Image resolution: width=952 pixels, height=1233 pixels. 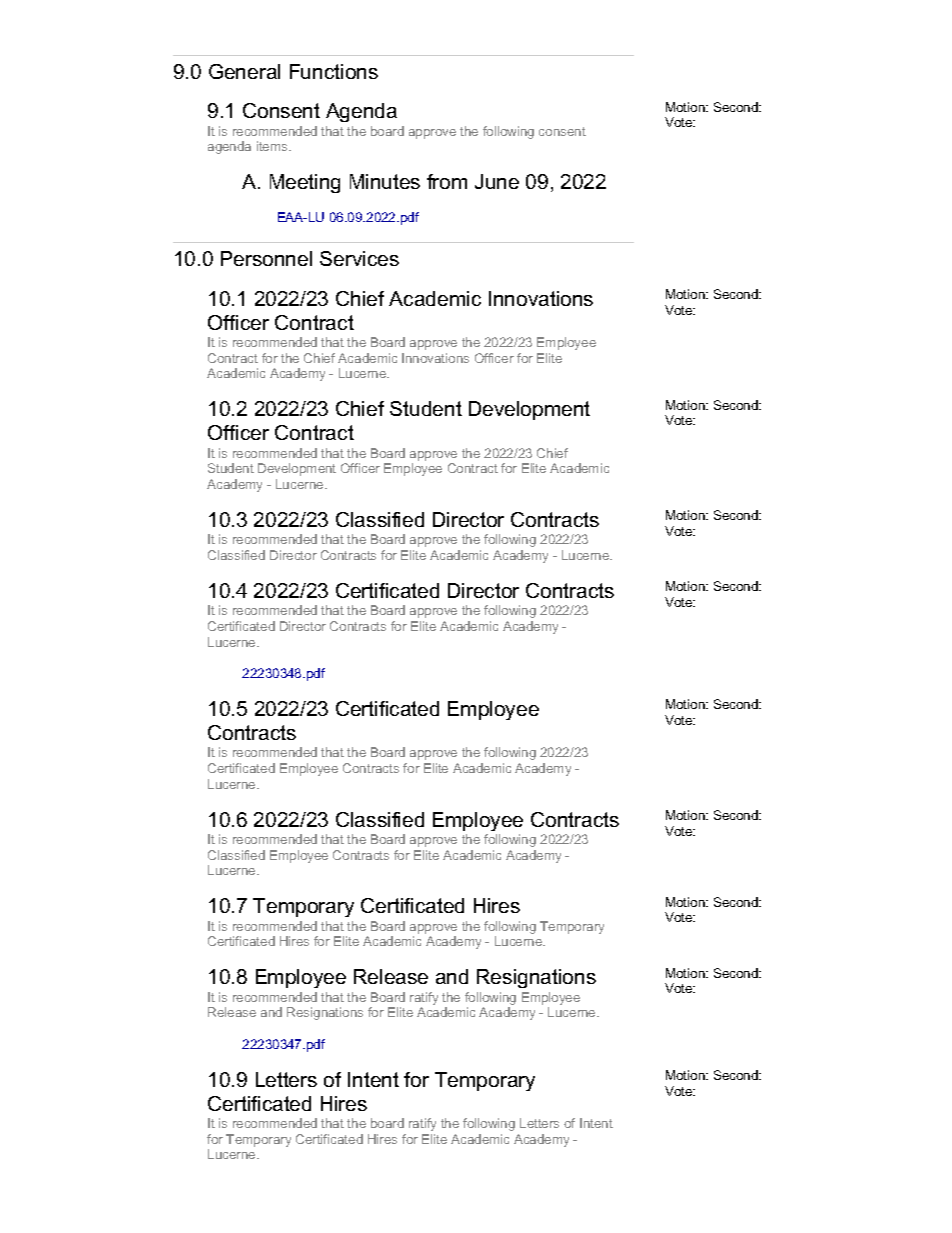 I want to click on items, so click(x=273, y=146).
